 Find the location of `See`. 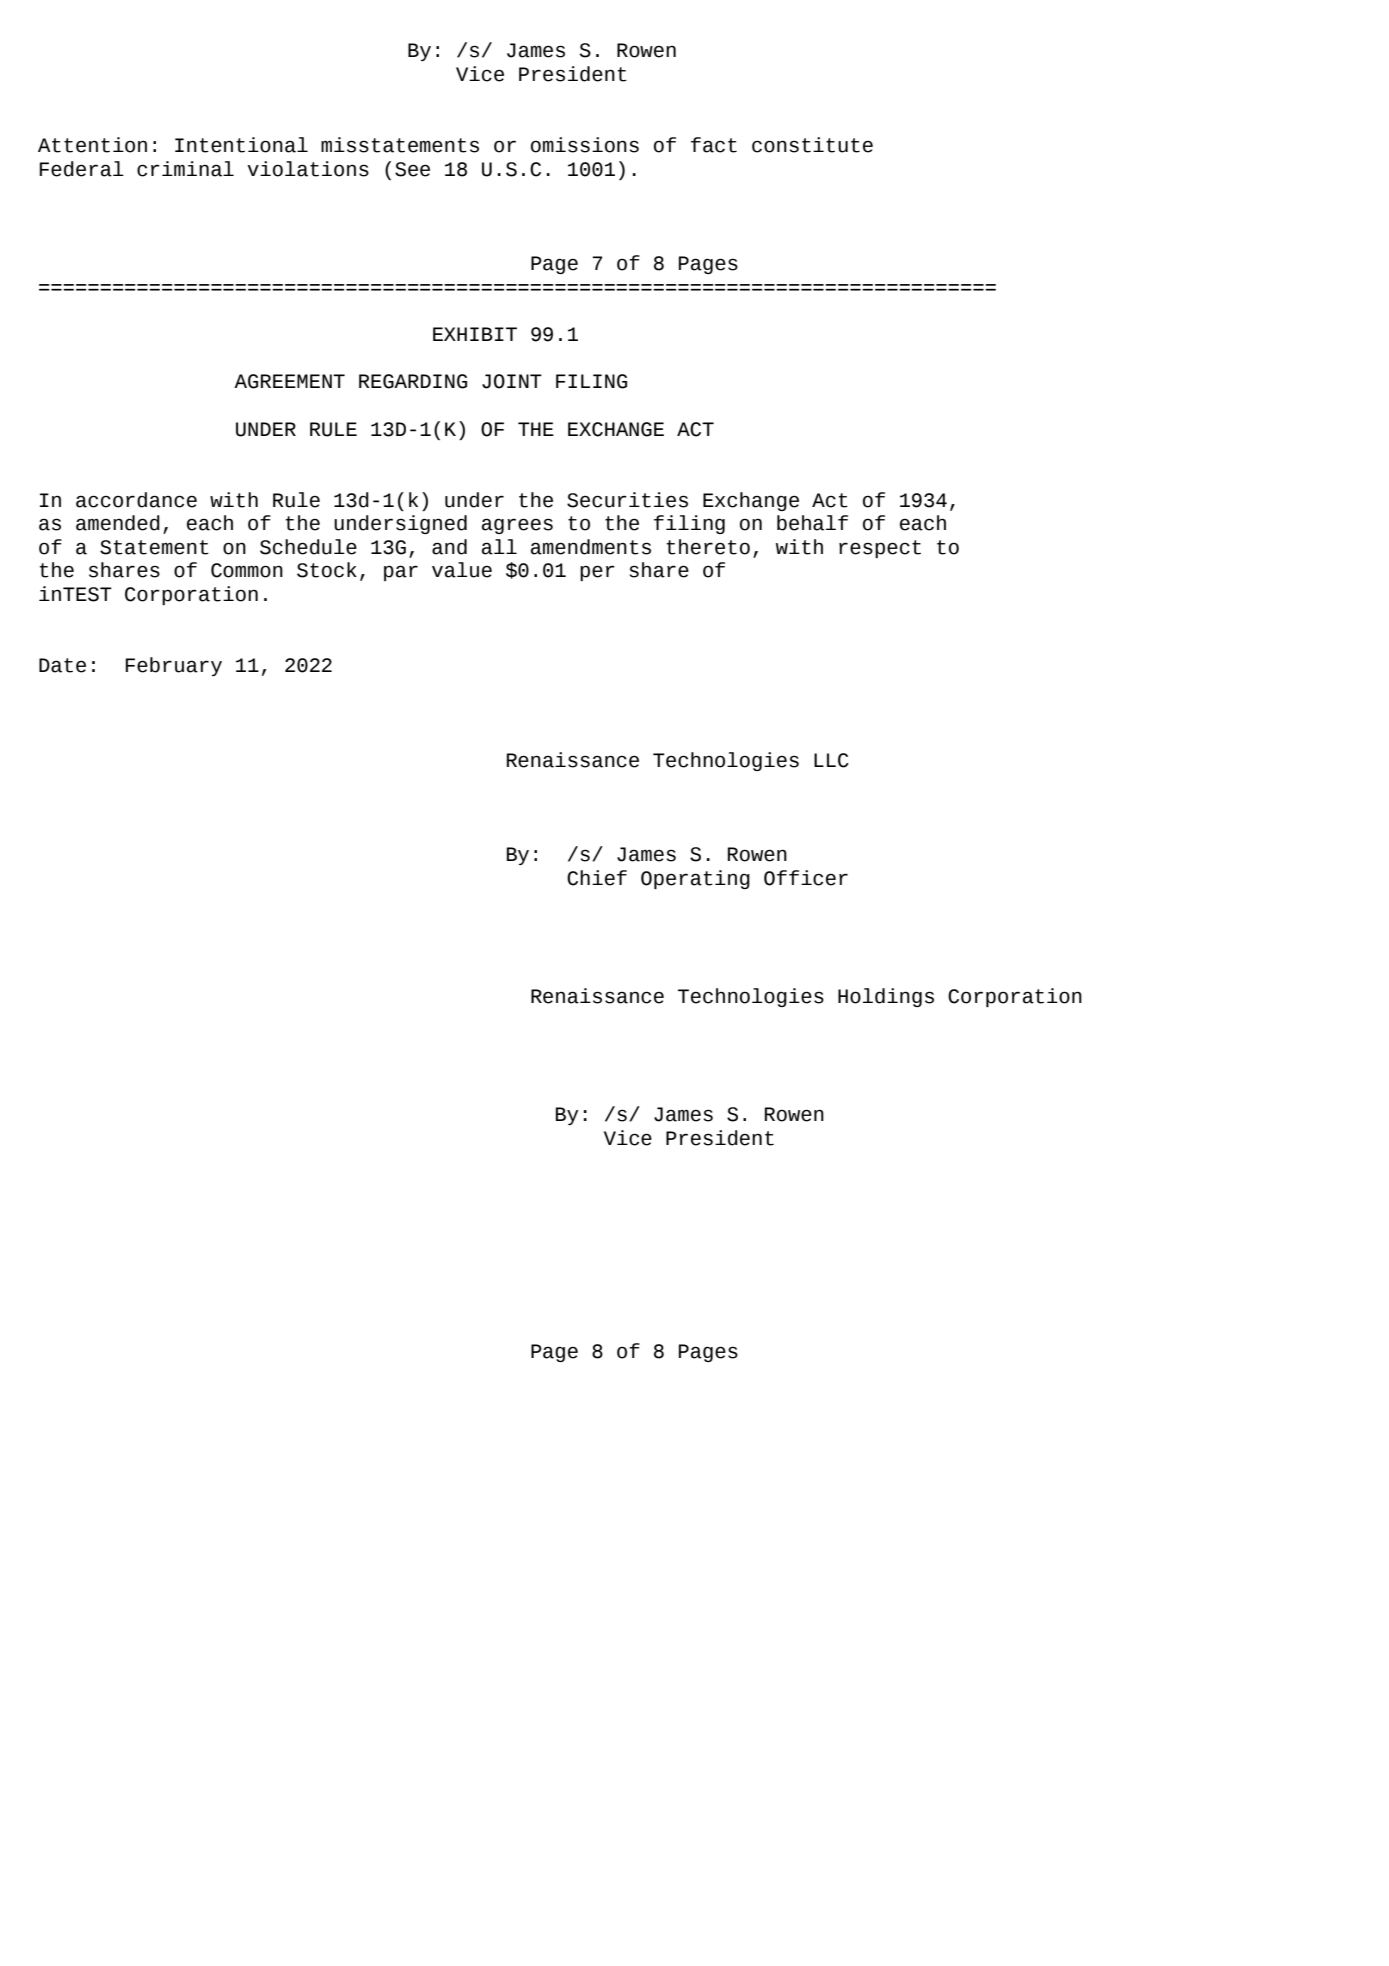

See is located at coordinates (412, 169).
